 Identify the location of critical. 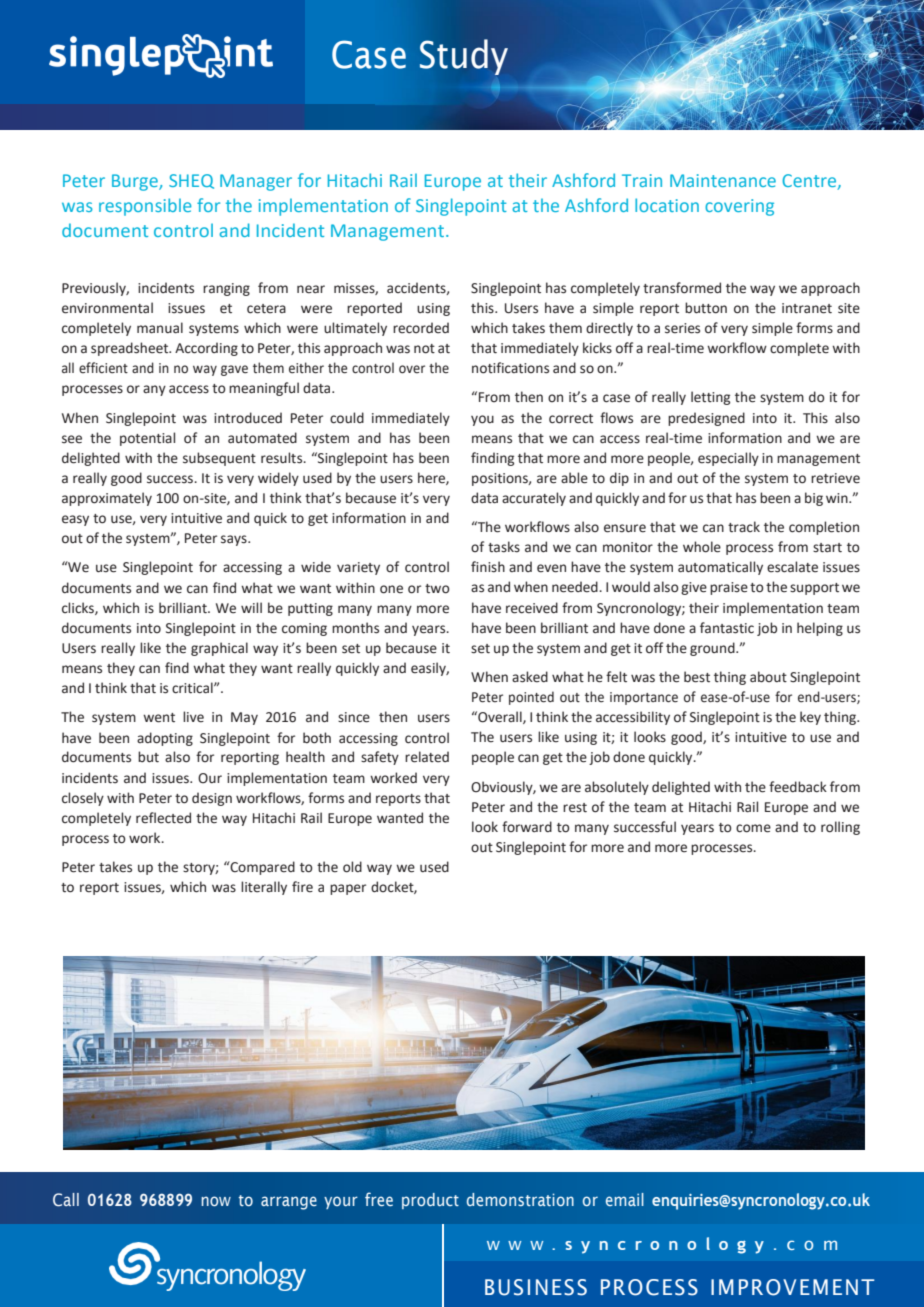
(193, 688).
